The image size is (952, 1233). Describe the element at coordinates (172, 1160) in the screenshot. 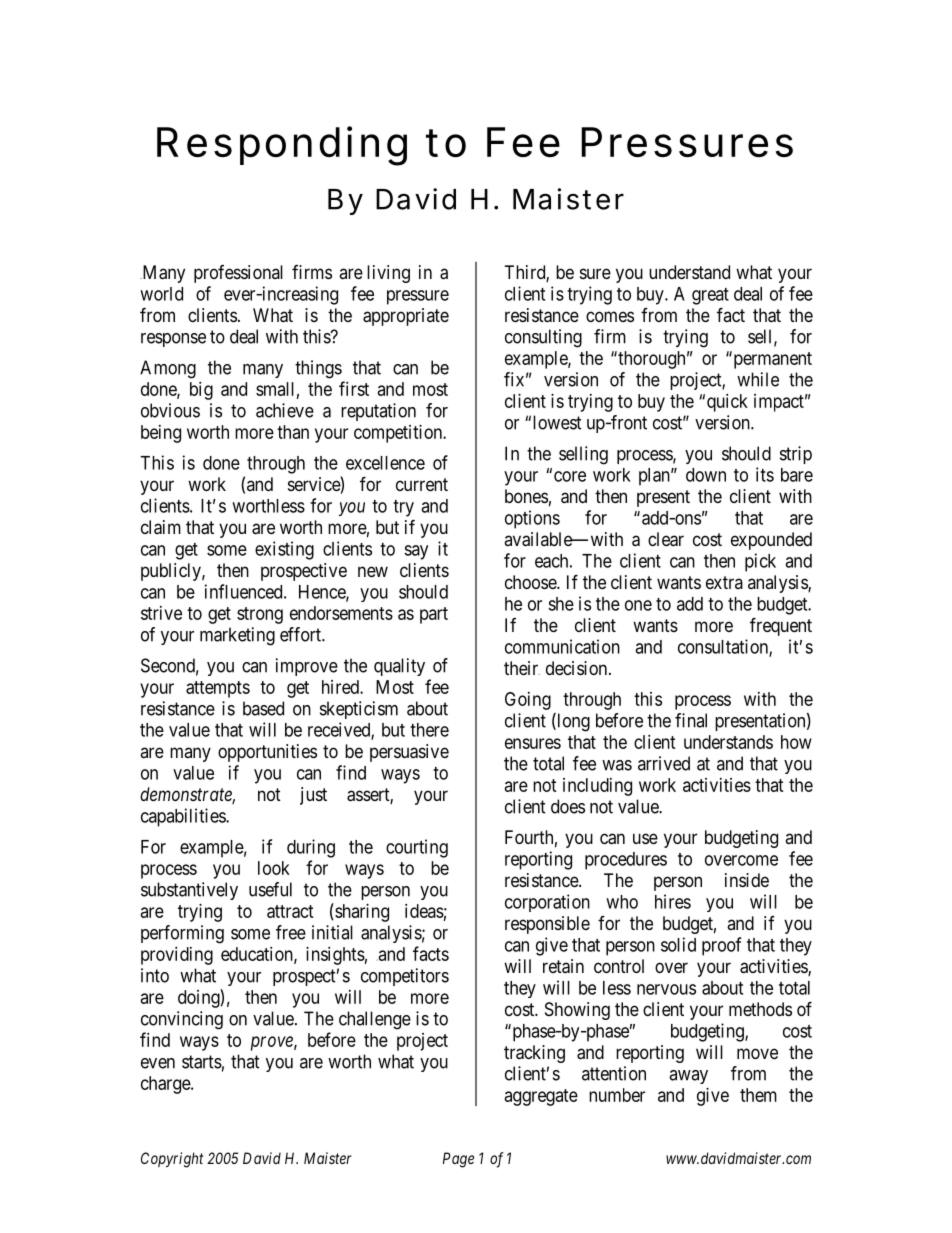

I see `Copyright` at that location.
